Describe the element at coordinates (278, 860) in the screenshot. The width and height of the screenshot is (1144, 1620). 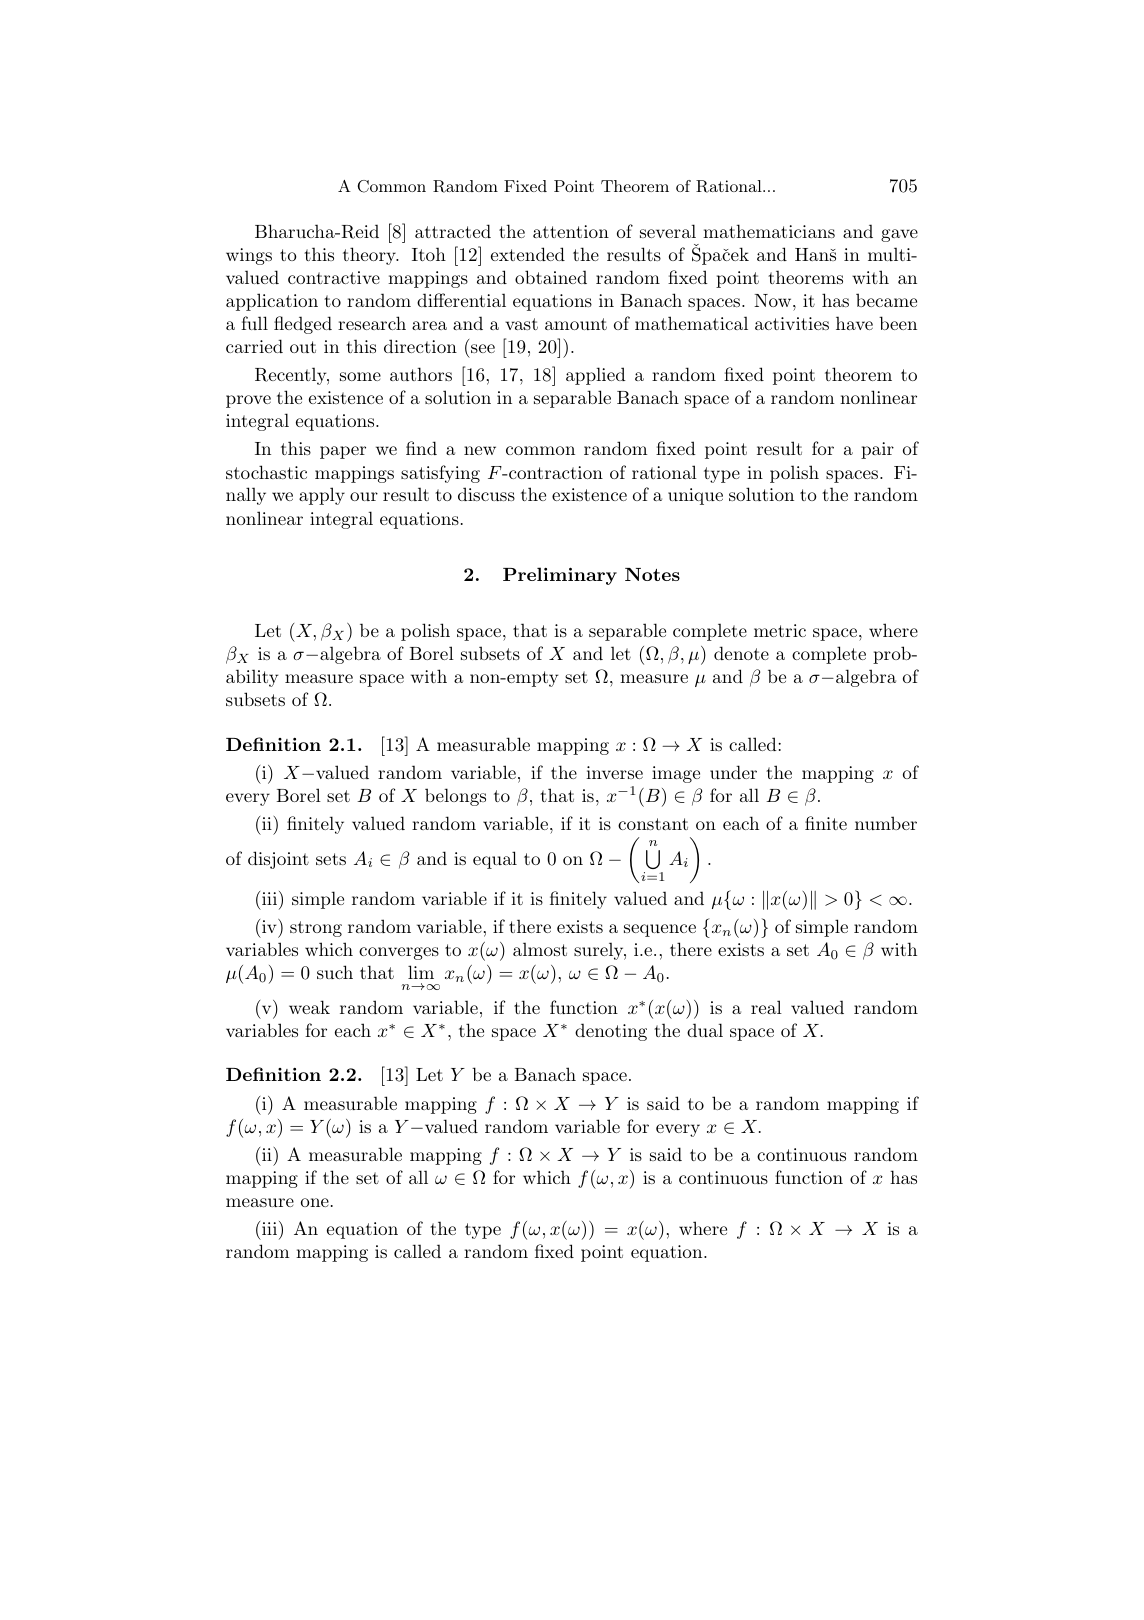
I see `disjoint` at that location.
